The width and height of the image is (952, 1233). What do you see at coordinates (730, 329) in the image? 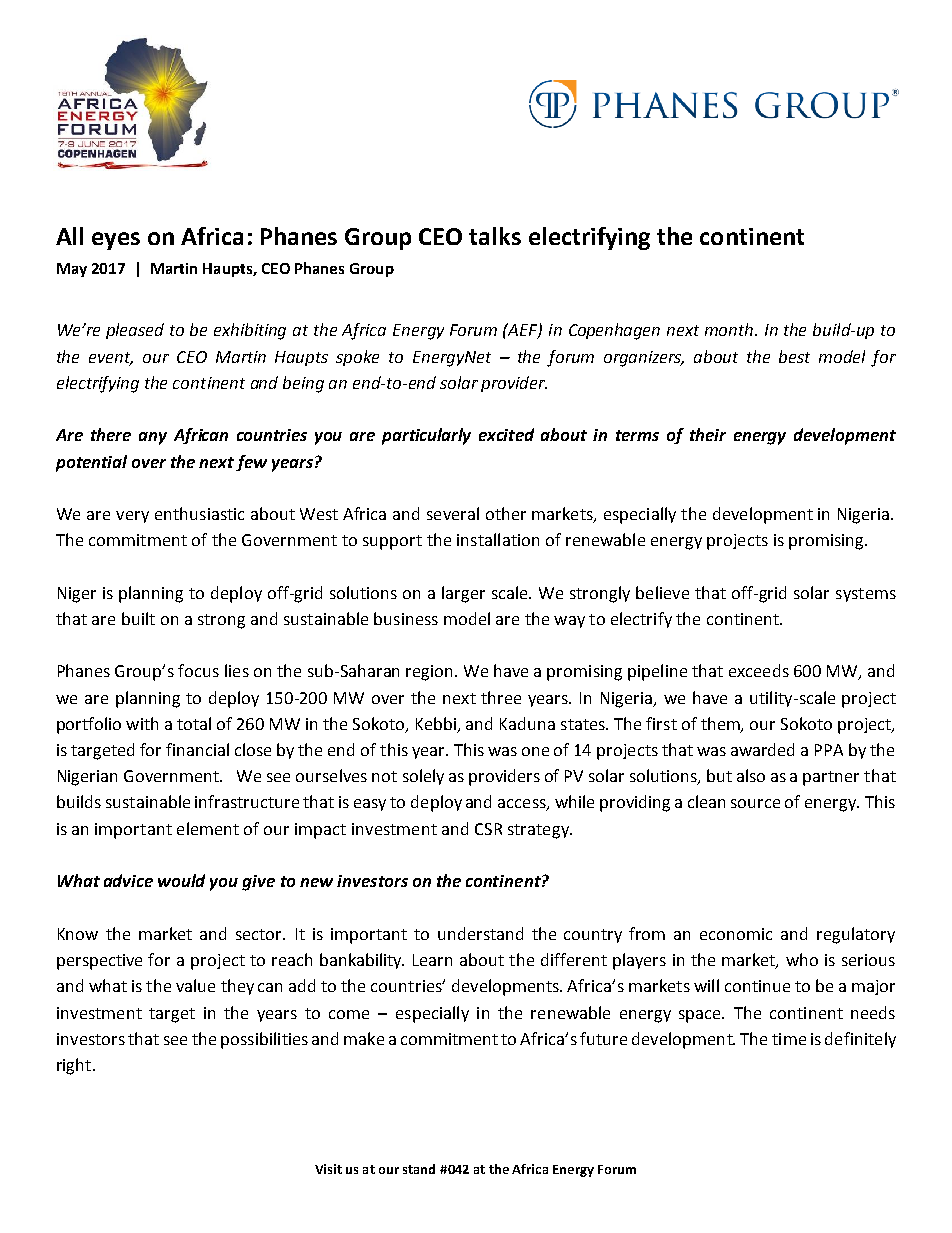
I see `month` at bounding box center [730, 329].
